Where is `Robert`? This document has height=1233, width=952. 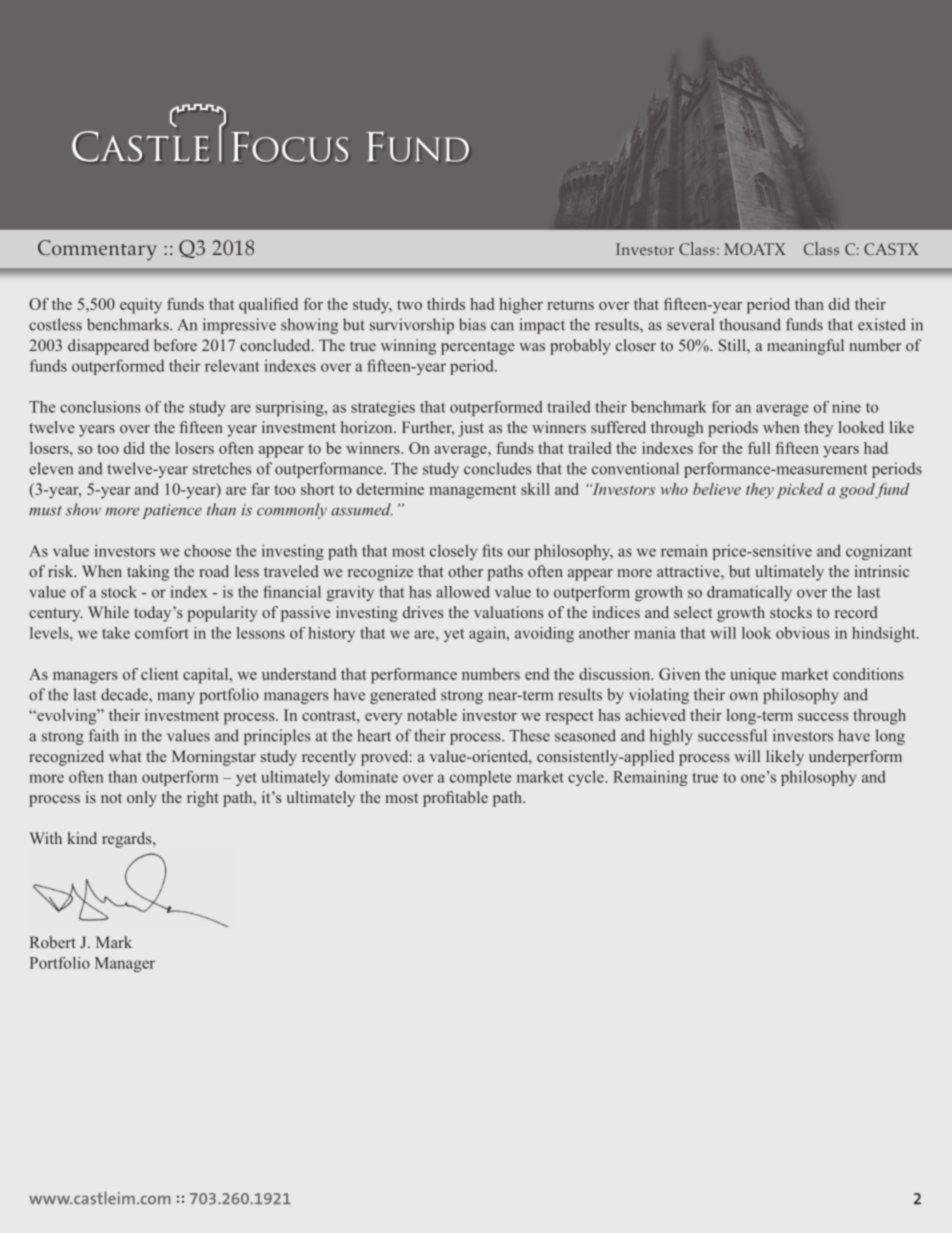 Robert is located at coordinates (53, 942).
